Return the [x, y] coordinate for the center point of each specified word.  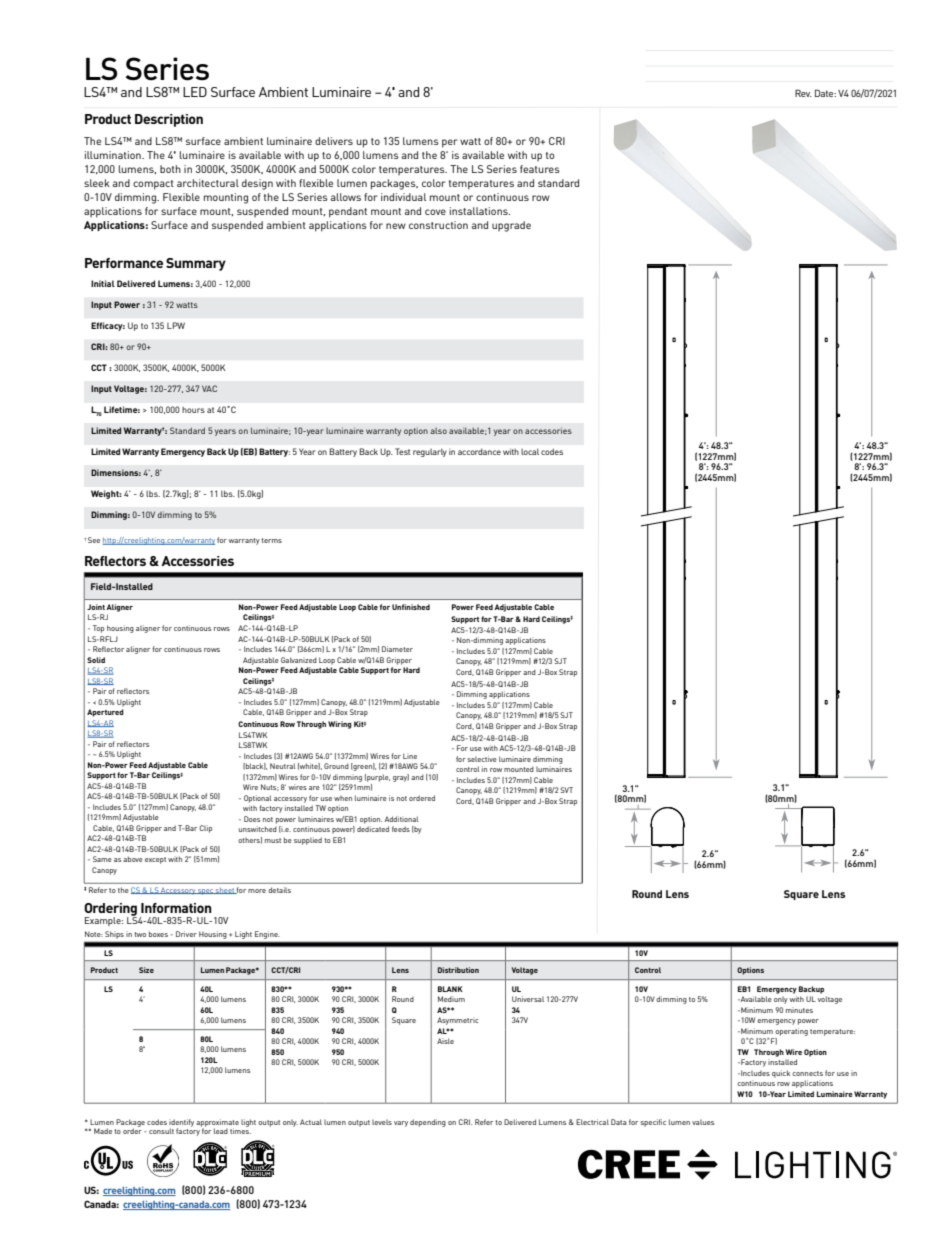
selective [482, 759]
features [540, 169]
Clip [206, 829]
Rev [803, 93]
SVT [566, 790]
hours [193, 410]
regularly [430, 452]
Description [169, 120]
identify [181, 1124]
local [530, 451]
